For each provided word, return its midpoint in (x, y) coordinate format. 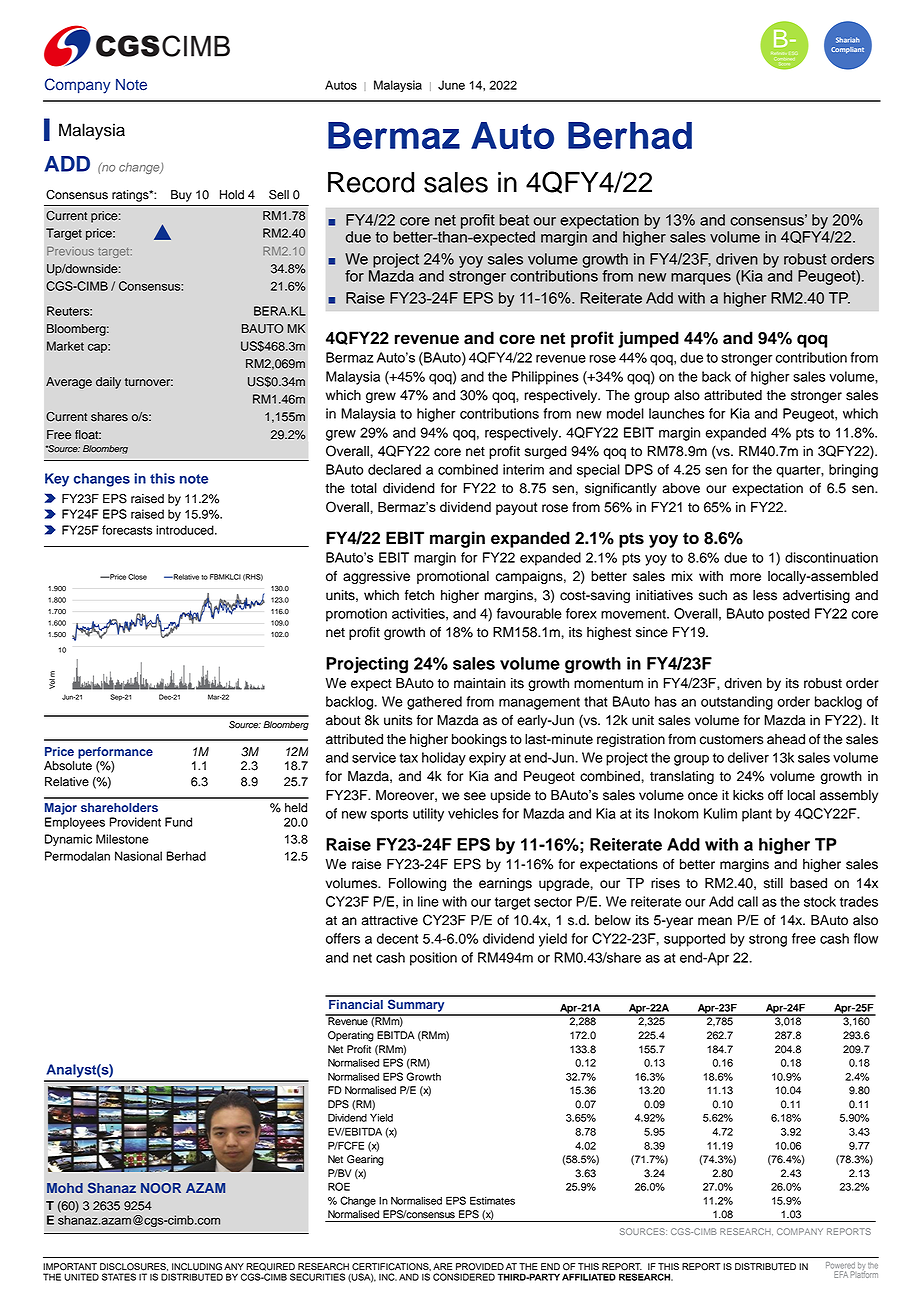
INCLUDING (197, 1267)
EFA (841, 1274)
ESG (793, 53)
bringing (853, 471)
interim (523, 469)
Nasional (138, 856)
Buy (181, 196)
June (451, 85)
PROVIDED (480, 1267)
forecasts (127, 530)
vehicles (473, 813)
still (773, 883)
